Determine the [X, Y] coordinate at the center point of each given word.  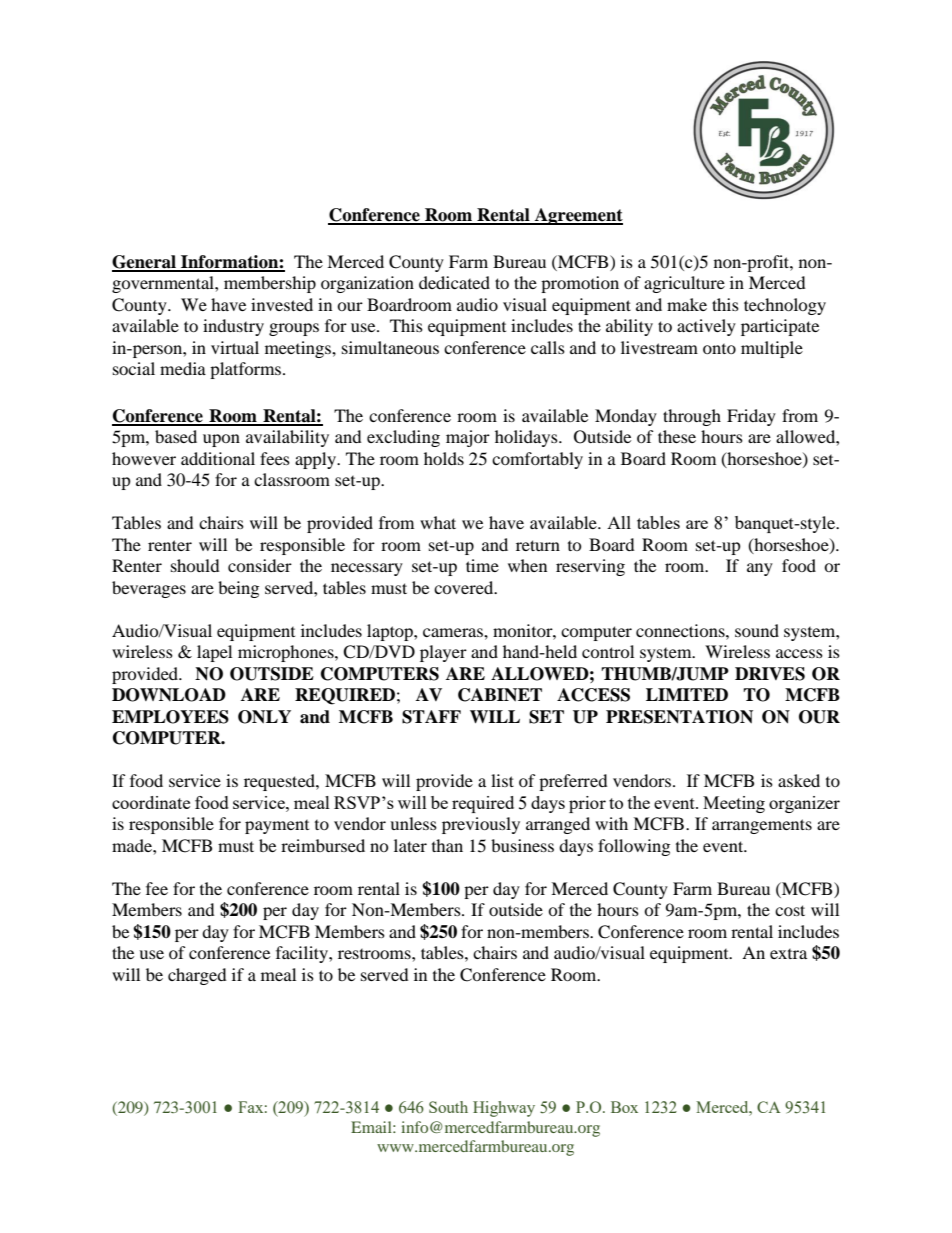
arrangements [762, 826]
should [195, 565]
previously [481, 825]
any [760, 569]
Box [624, 1107]
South [448, 1107]
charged [197, 976]
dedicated [454, 282]
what [438, 522]
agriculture [684, 284]
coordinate [151, 802]
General [145, 263]
